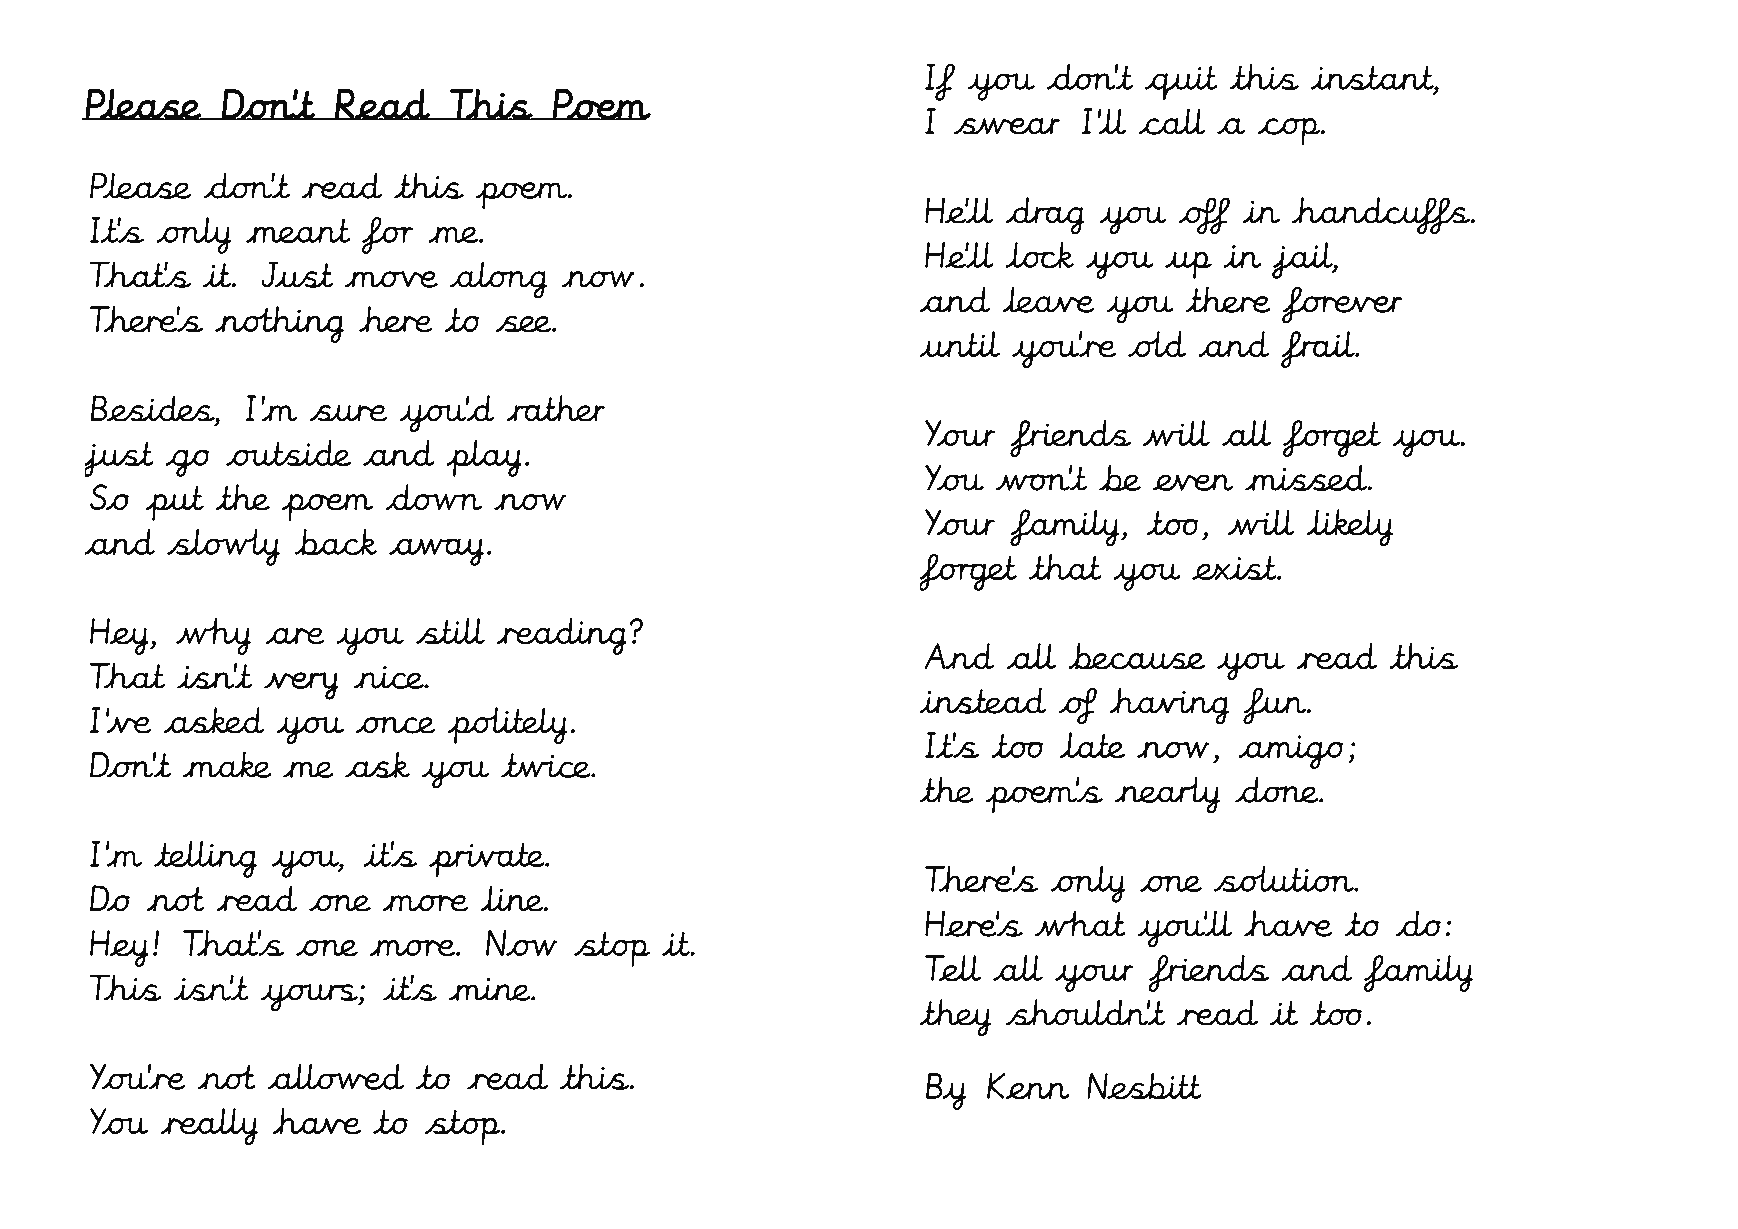 The width and height of the screenshot is (1738, 1229). I want to click on line, so click(513, 898).
